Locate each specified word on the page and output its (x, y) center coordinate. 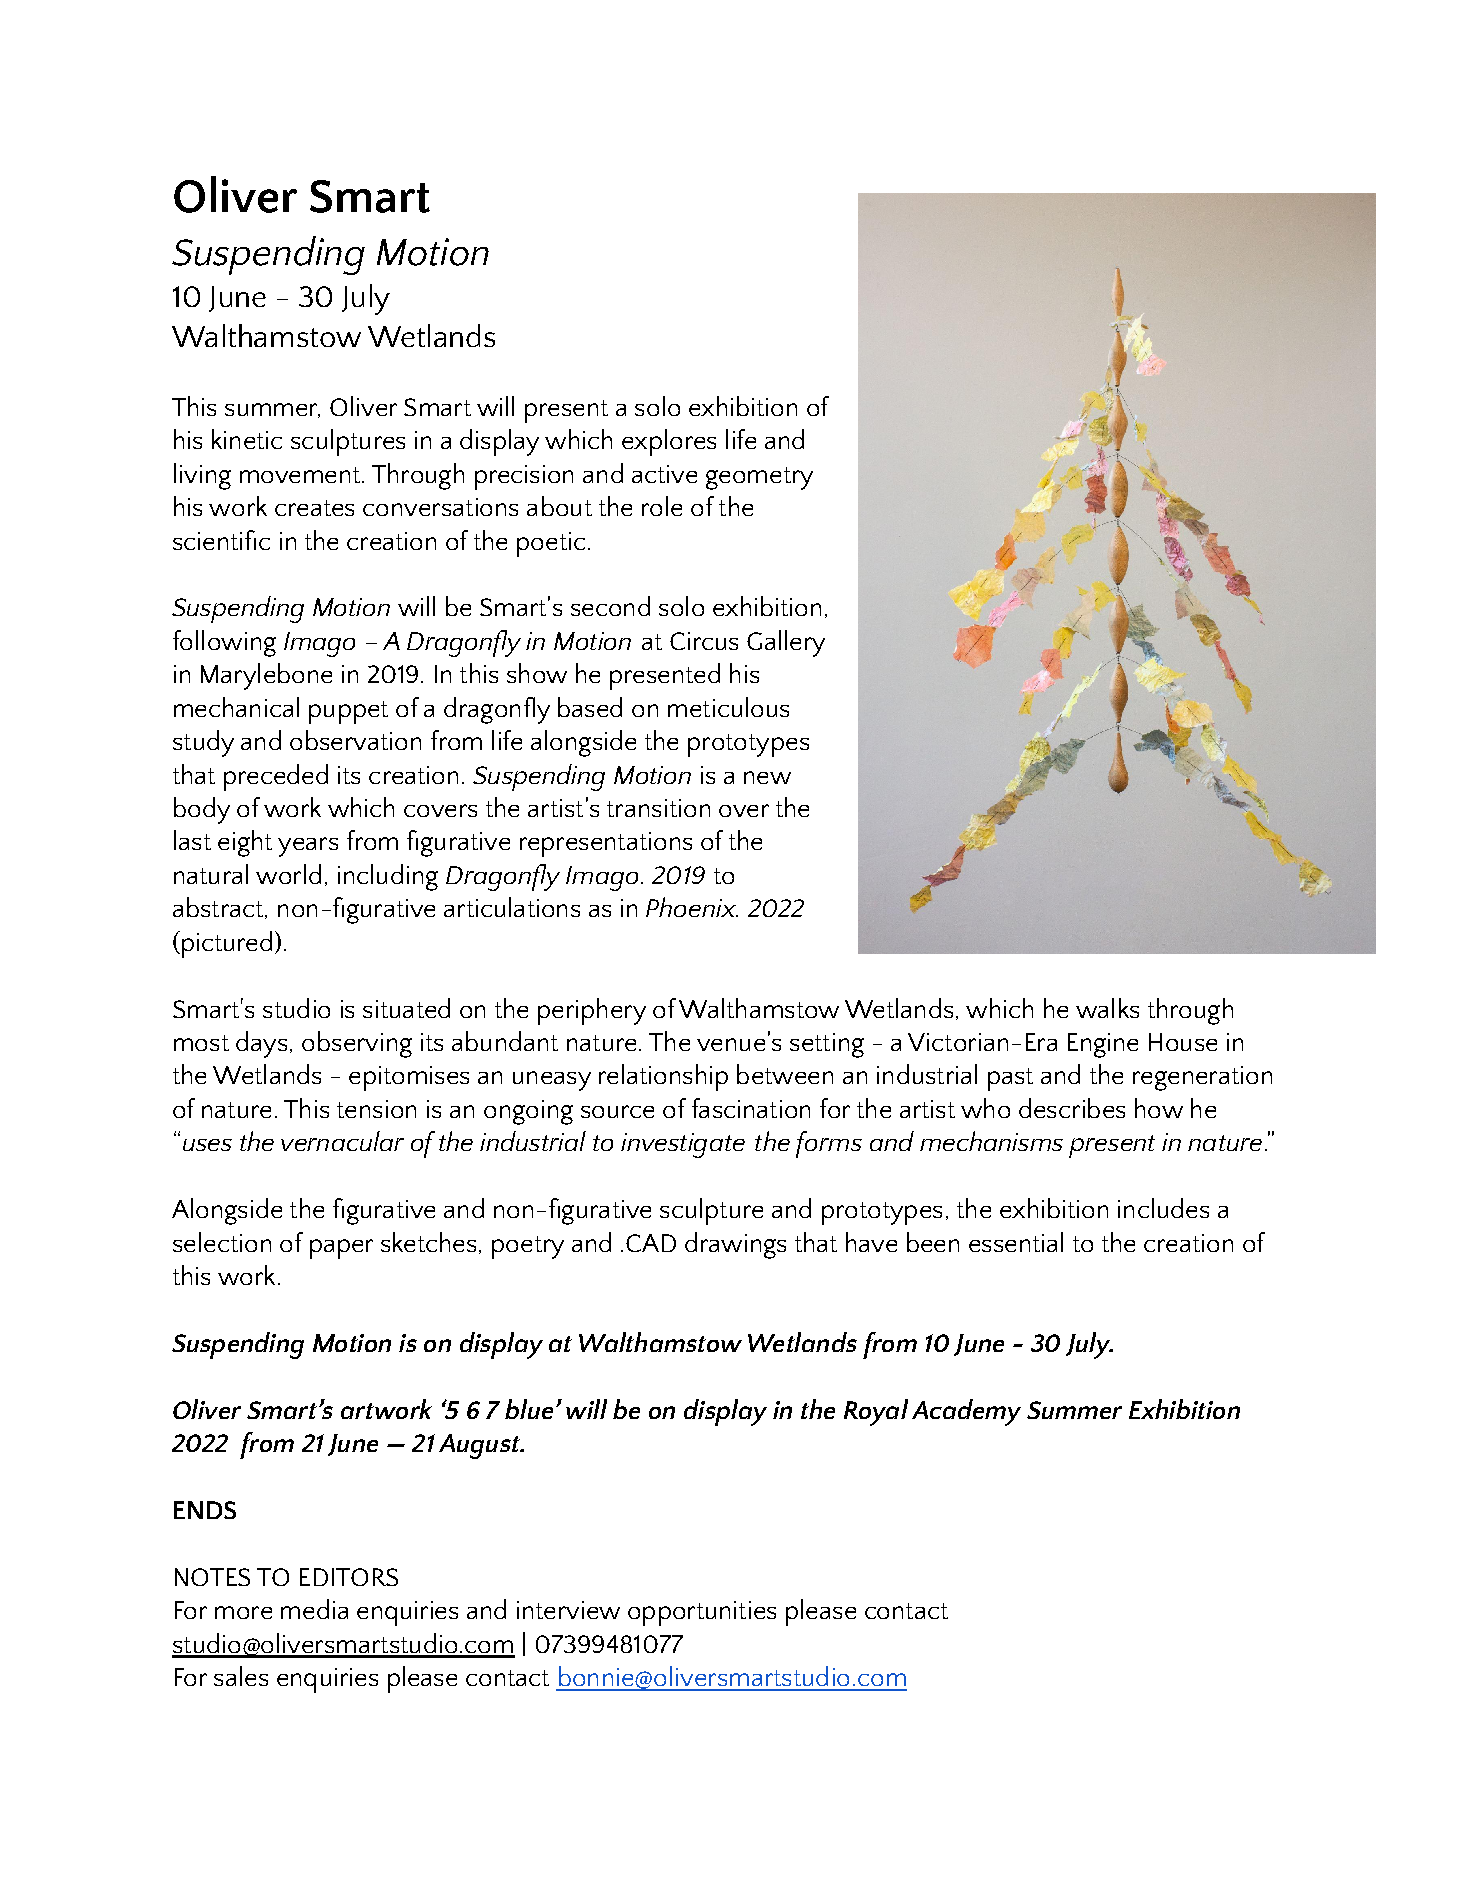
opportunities (702, 1613)
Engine (1103, 1045)
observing (357, 1044)
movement (300, 475)
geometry (759, 478)
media (314, 1609)
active (664, 474)
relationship (663, 1077)
